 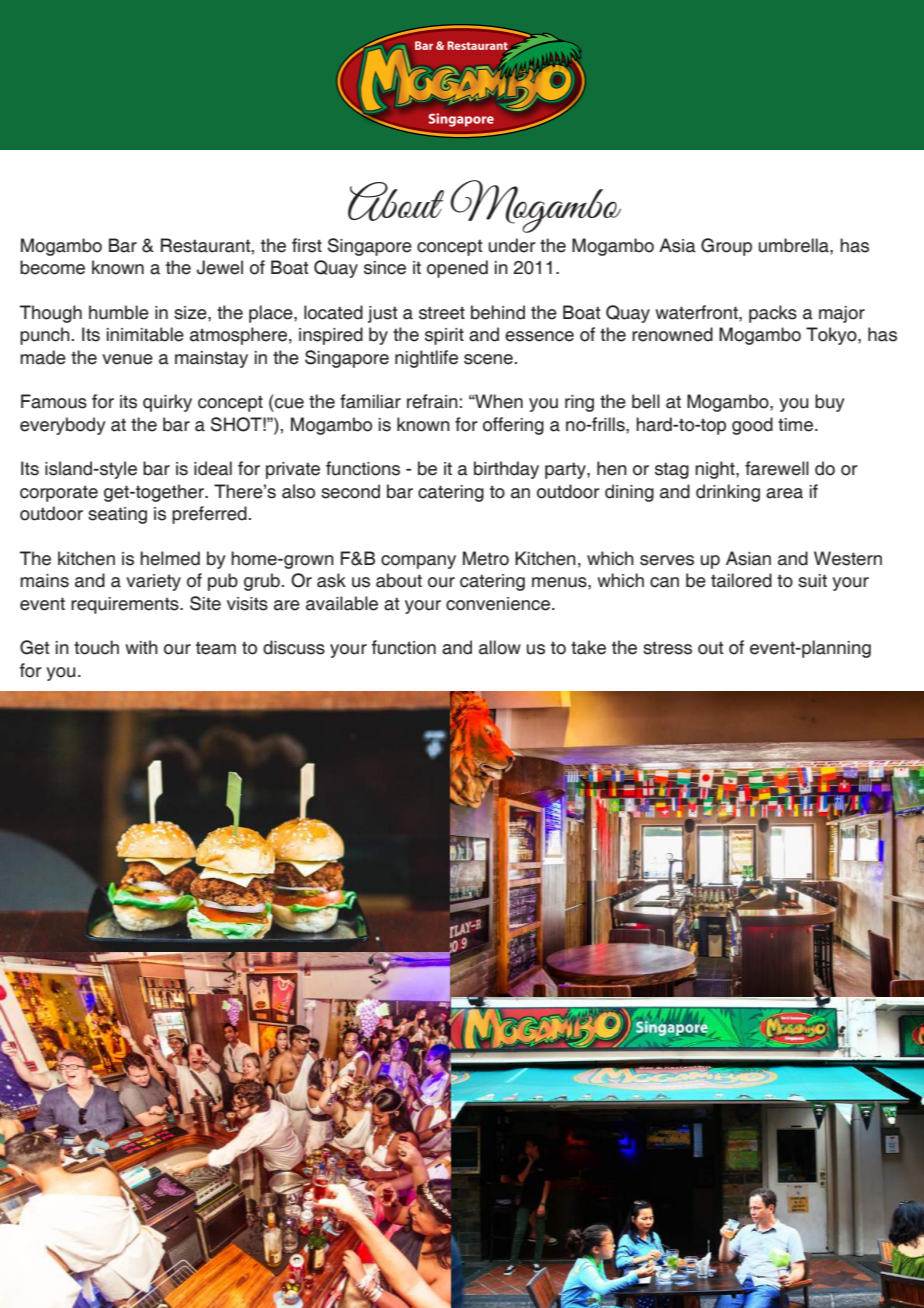 I want to click on buy, so click(x=830, y=403).
